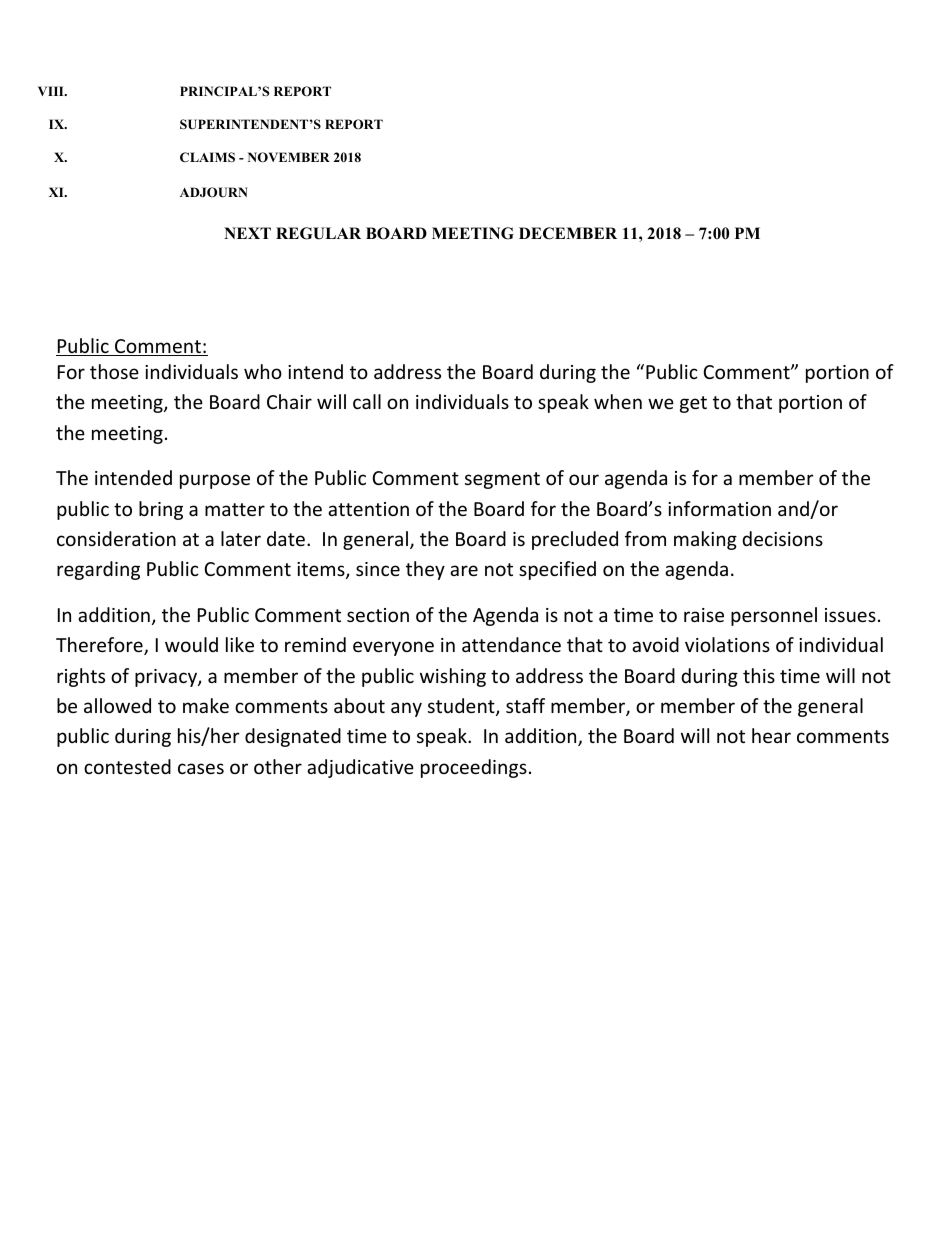 Image resolution: width=952 pixels, height=1233 pixels. What do you see at coordinates (215, 481) in the screenshot?
I see `purpose` at bounding box center [215, 481].
